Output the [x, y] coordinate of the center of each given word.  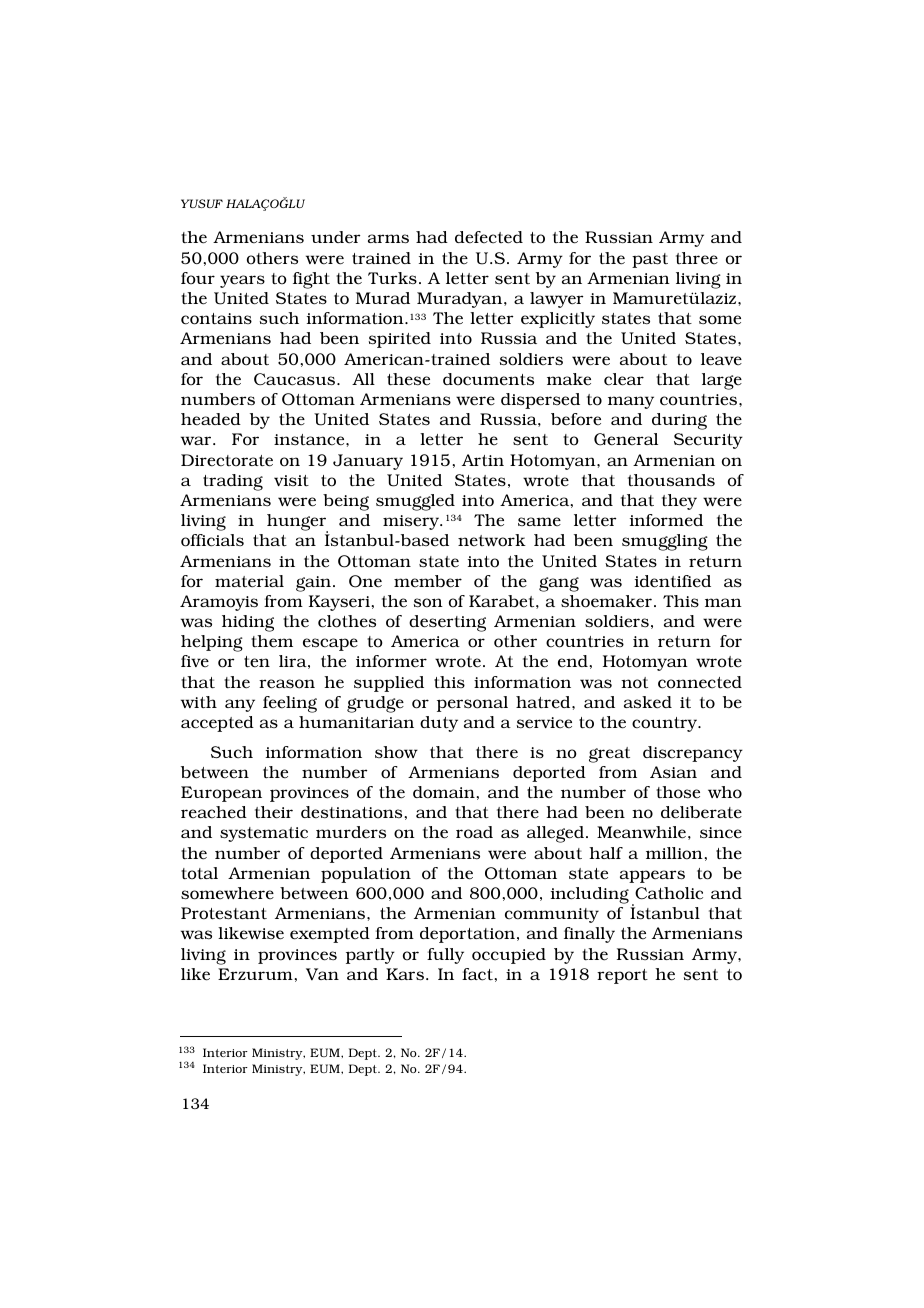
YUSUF [202, 203]
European [221, 794]
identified [673, 581]
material [249, 581]
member [428, 581]
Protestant [224, 913]
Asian [673, 772]
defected [489, 237]
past [650, 260]
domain [444, 792]
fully [445, 956]
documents [488, 379]
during [679, 421]
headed [211, 419]
